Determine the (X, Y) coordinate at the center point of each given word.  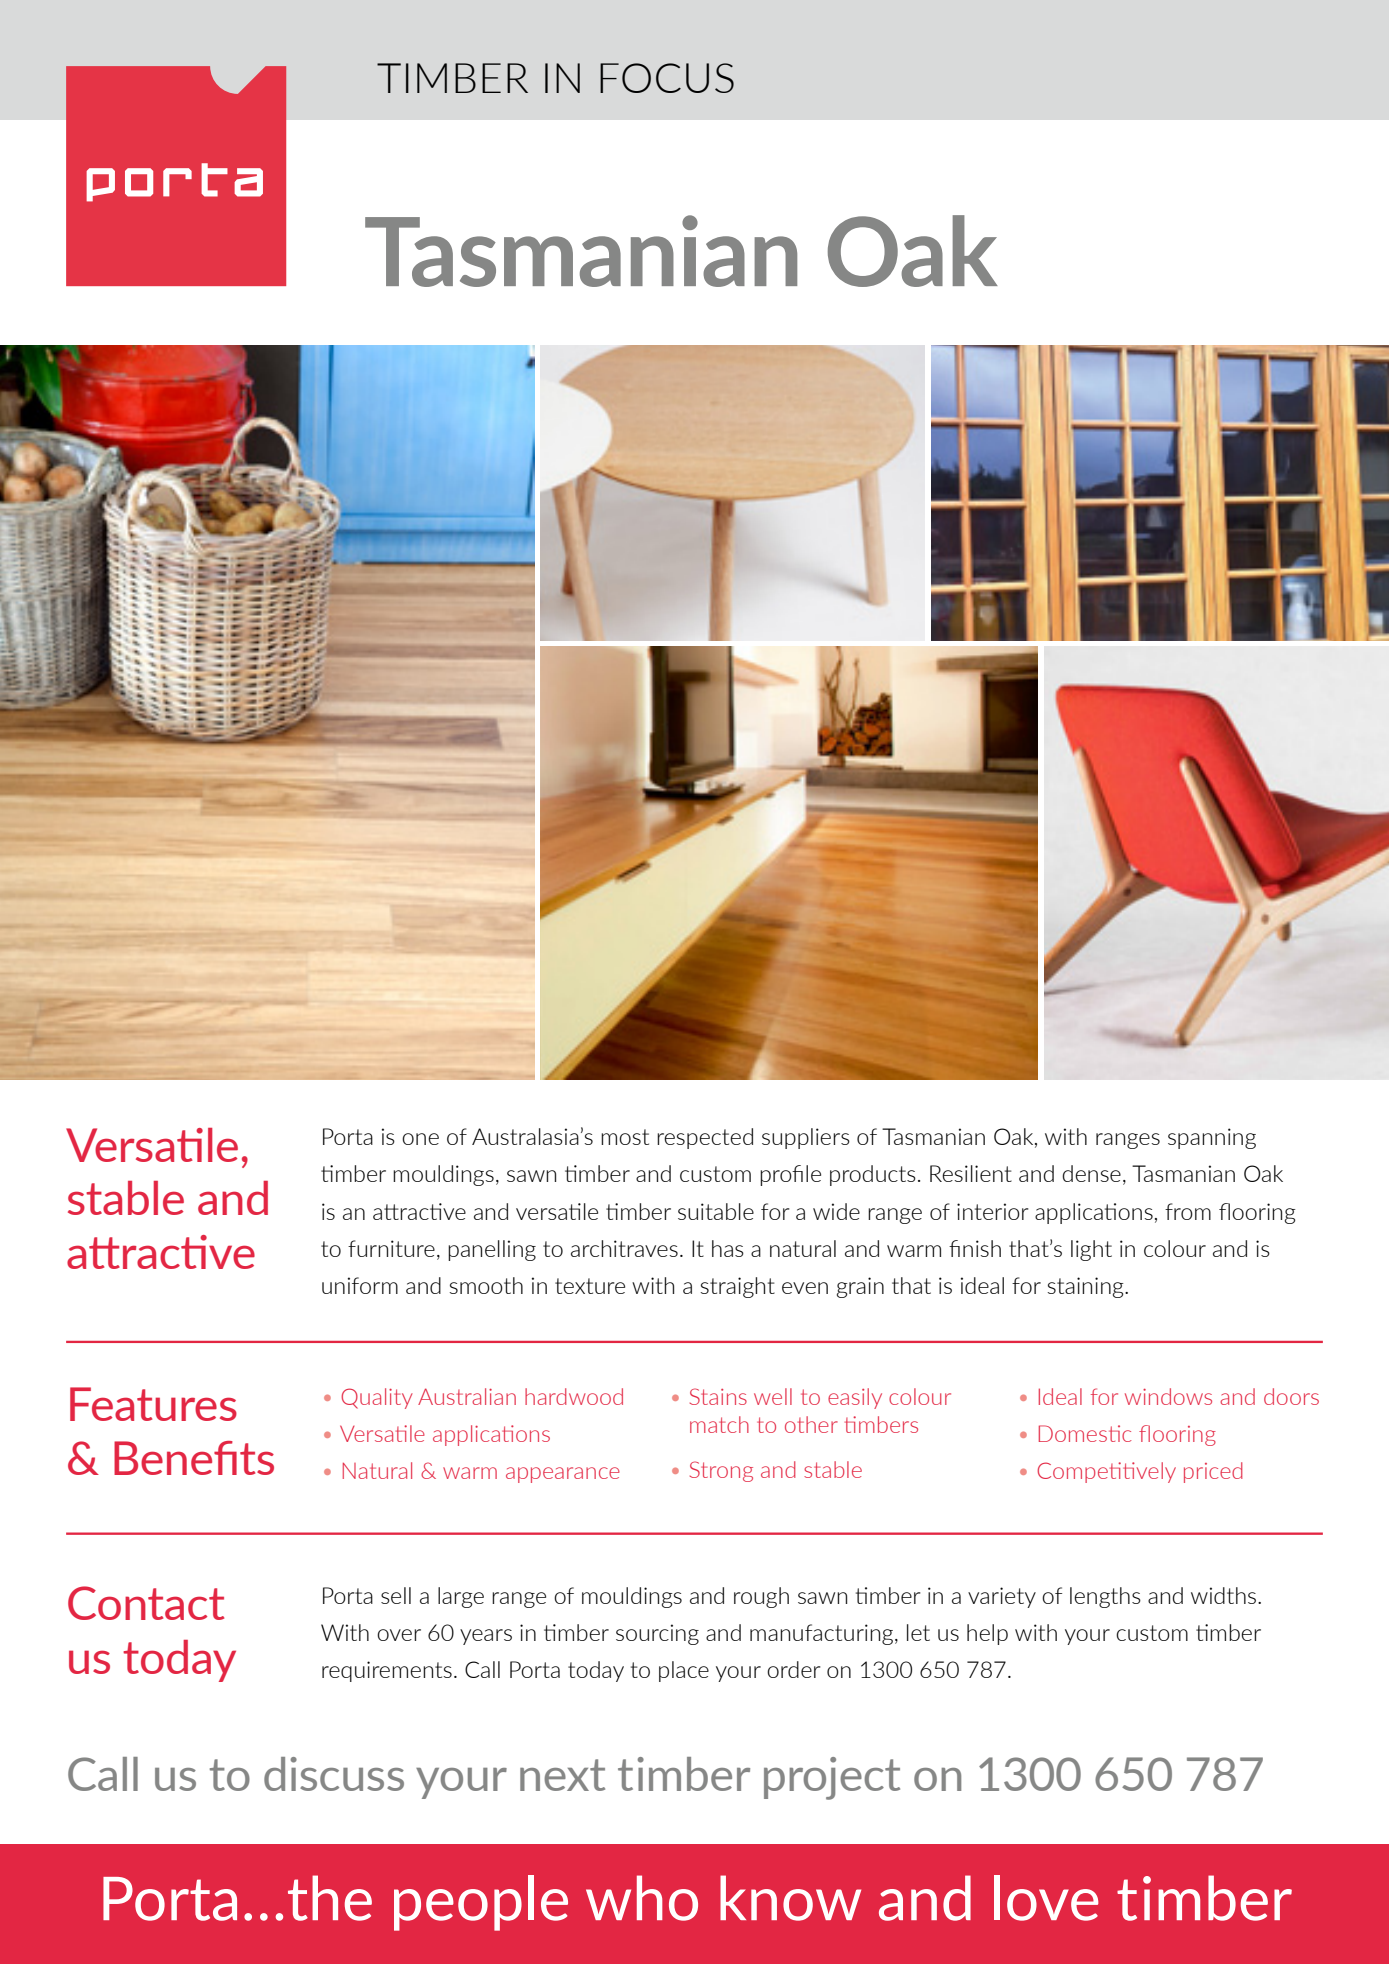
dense (1091, 1173)
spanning (1212, 1138)
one (420, 1139)
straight (737, 1287)
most (625, 1137)
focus (667, 78)
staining (1086, 1287)
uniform (360, 1285)
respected (705, 1138)
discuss (334, 1774)
